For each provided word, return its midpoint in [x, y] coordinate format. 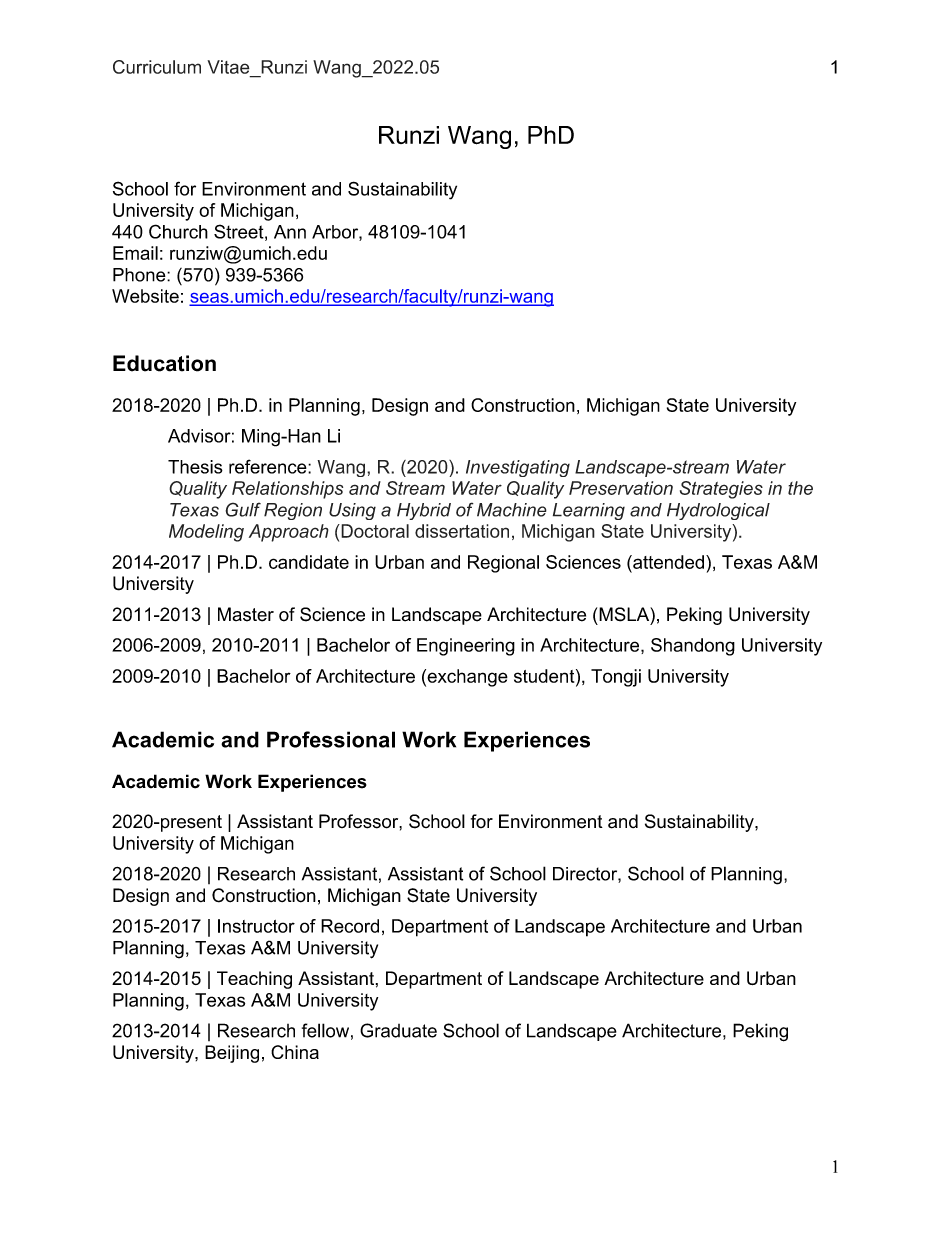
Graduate [398, 1030]
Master [246, 614]
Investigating [518, 468]
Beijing [232, 1054]
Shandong [693, 647]
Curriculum [157, 67]
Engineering [466, 647]
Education [164, 363]
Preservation [621, 488]
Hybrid [424, 511]
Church [178, 231]
